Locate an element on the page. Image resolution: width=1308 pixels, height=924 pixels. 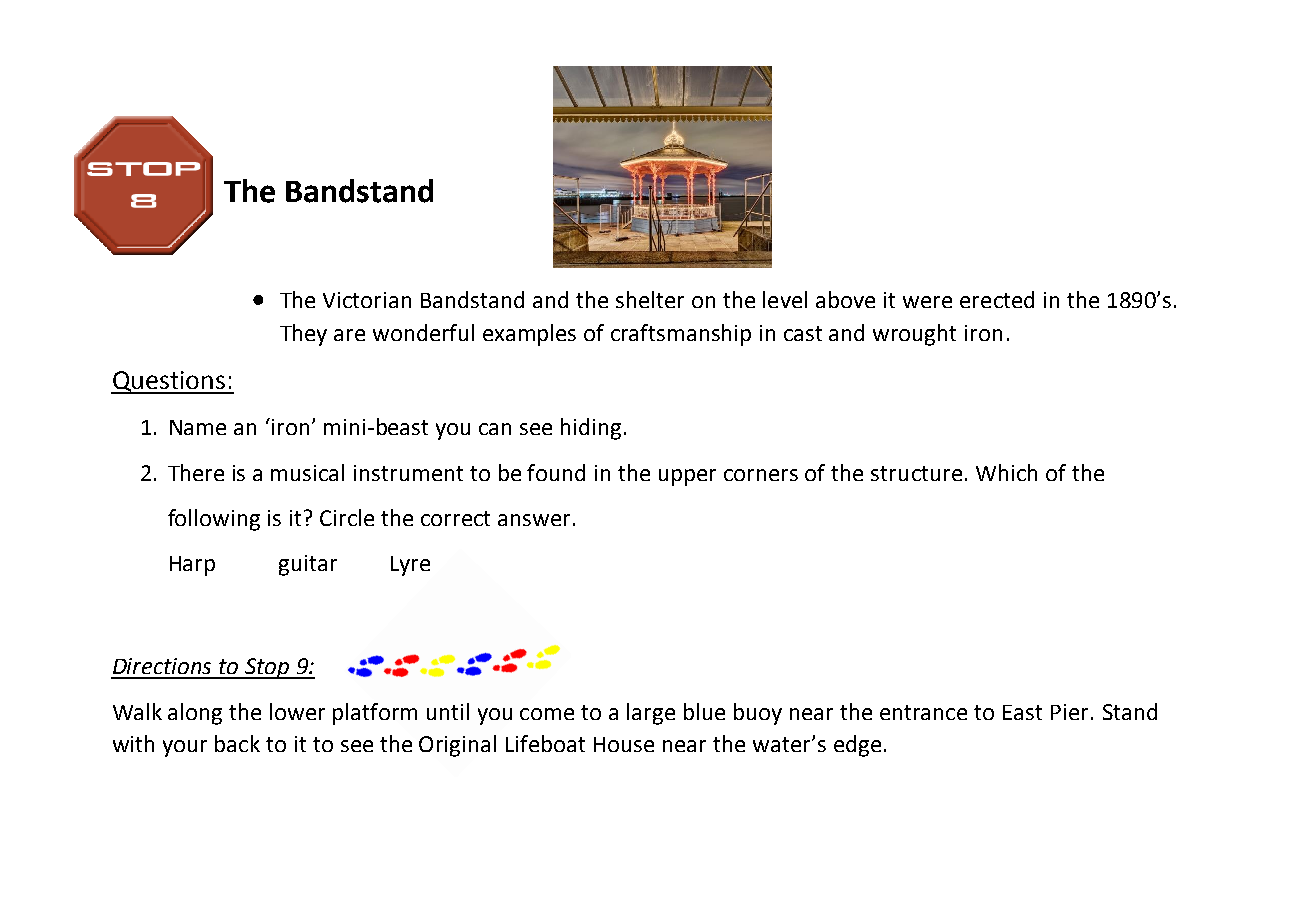
Harp is located at coordinates (192, 566).
